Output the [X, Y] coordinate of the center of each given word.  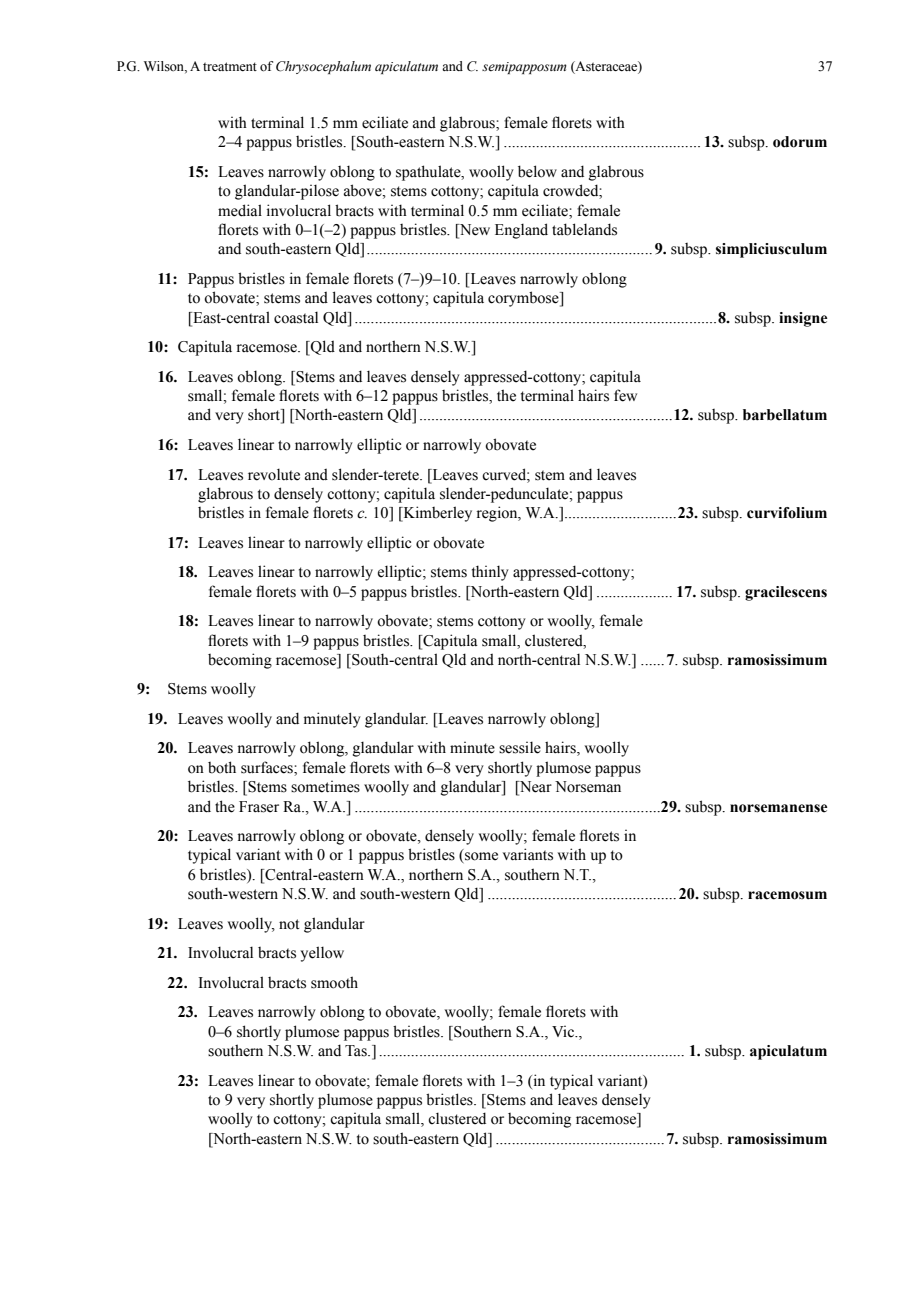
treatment [230, 66]
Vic [564, 1032]
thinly [490, 573]
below [537, 171]
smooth [334, 982]
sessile [520, 747]
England [521, 231]
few [625, 395]
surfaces [268, 768]
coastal [296, 317]
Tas [357, 1051]
